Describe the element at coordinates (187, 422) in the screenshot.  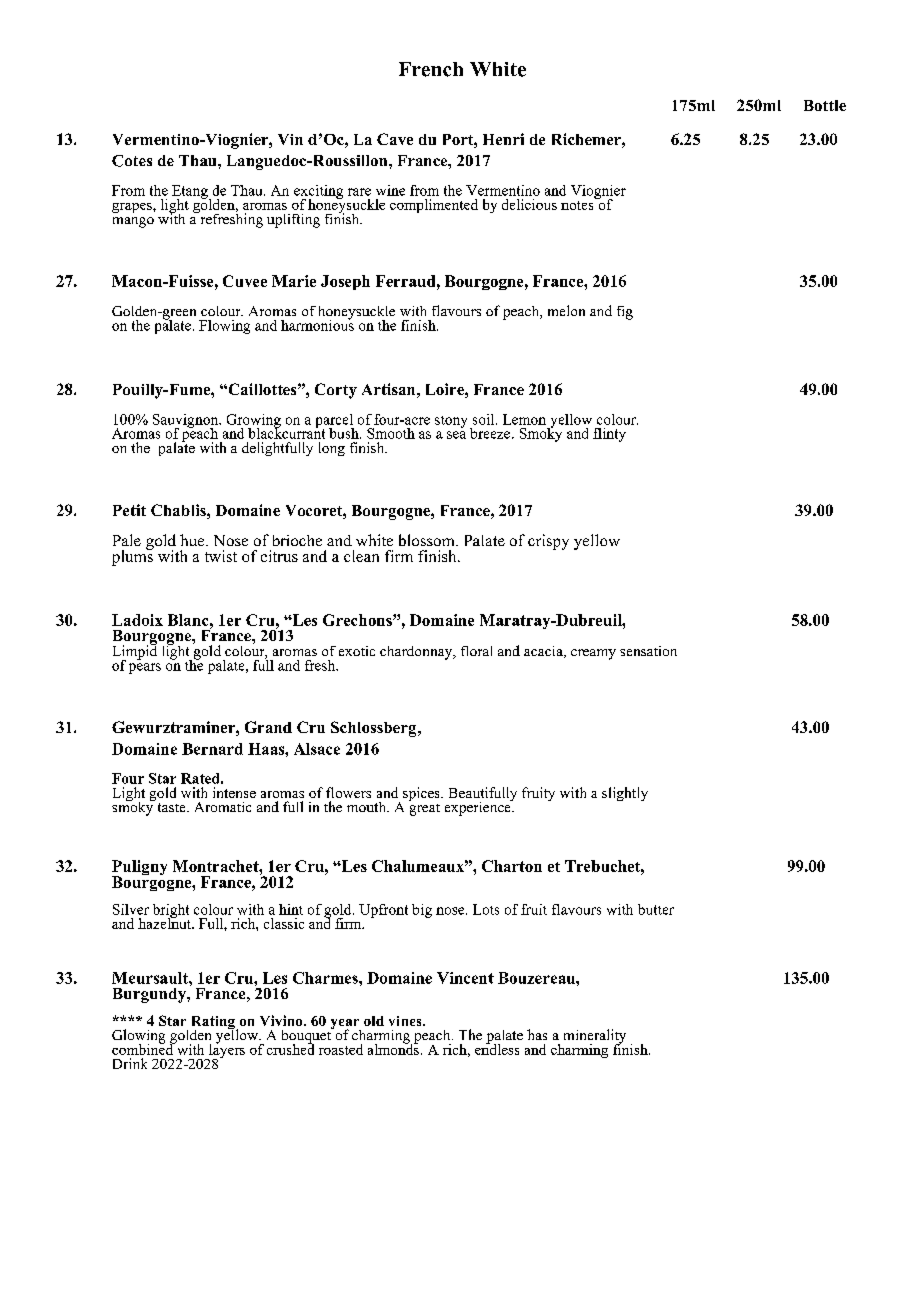
I see `Sauvignon` at that location.
